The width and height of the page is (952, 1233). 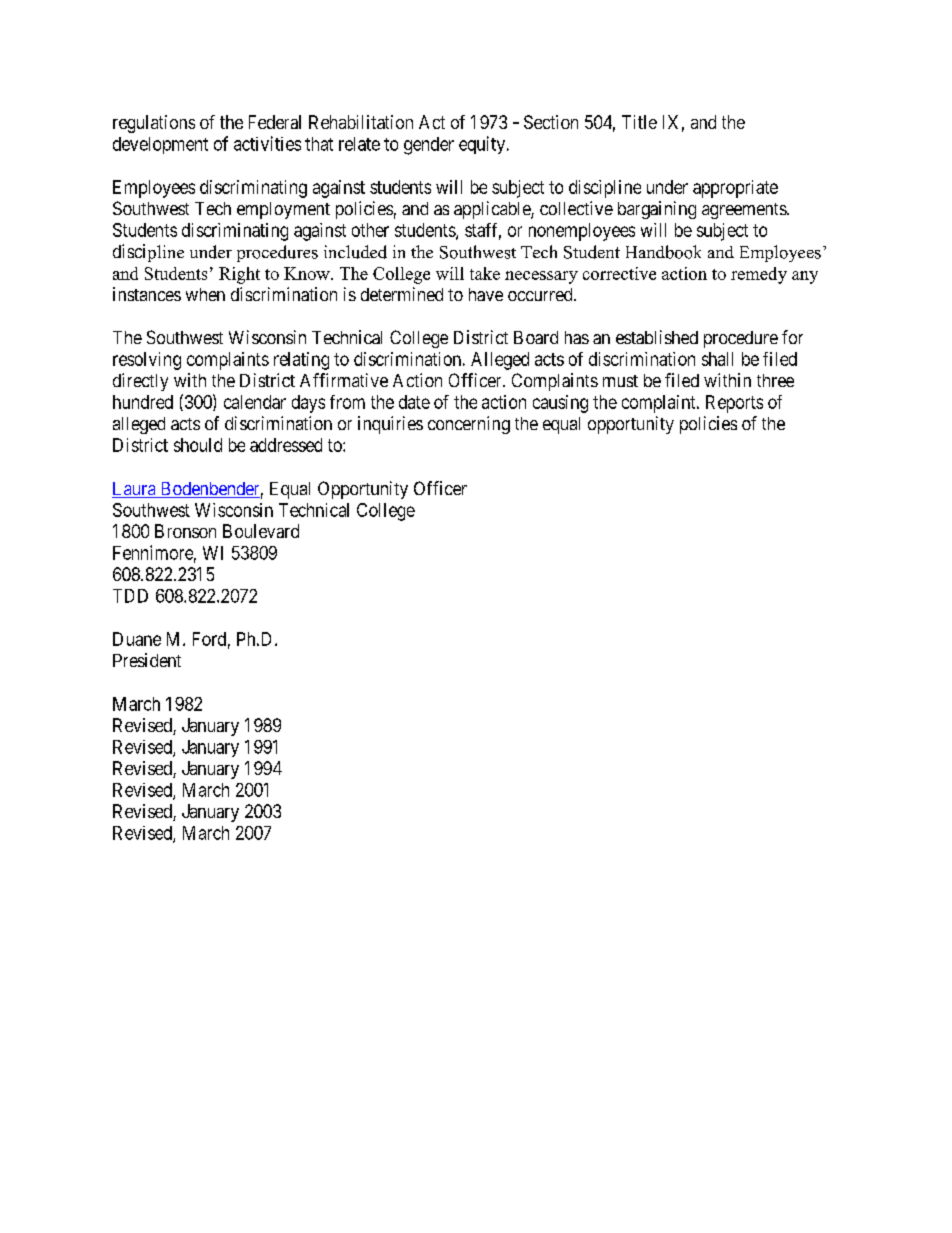 What do you see at coordinates (560, 404) in the page?
I see `causing` at bounding box center [560, 404].
